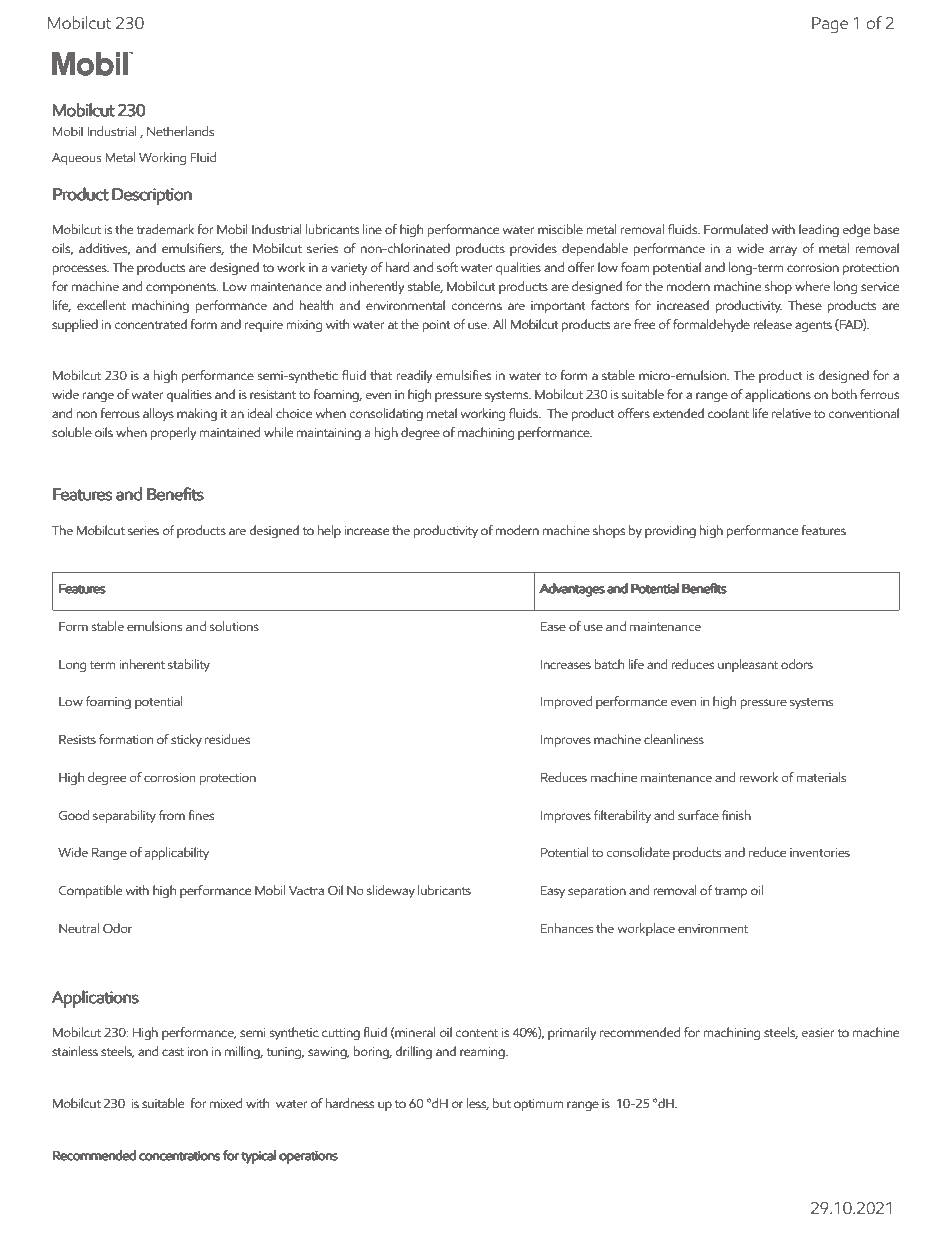 The width and height of the screenshot is (952, 1233). What do you see at coordinates (180, 131) in the screenshot?
I see `Netherlands` at bounding box center [180, 131].
